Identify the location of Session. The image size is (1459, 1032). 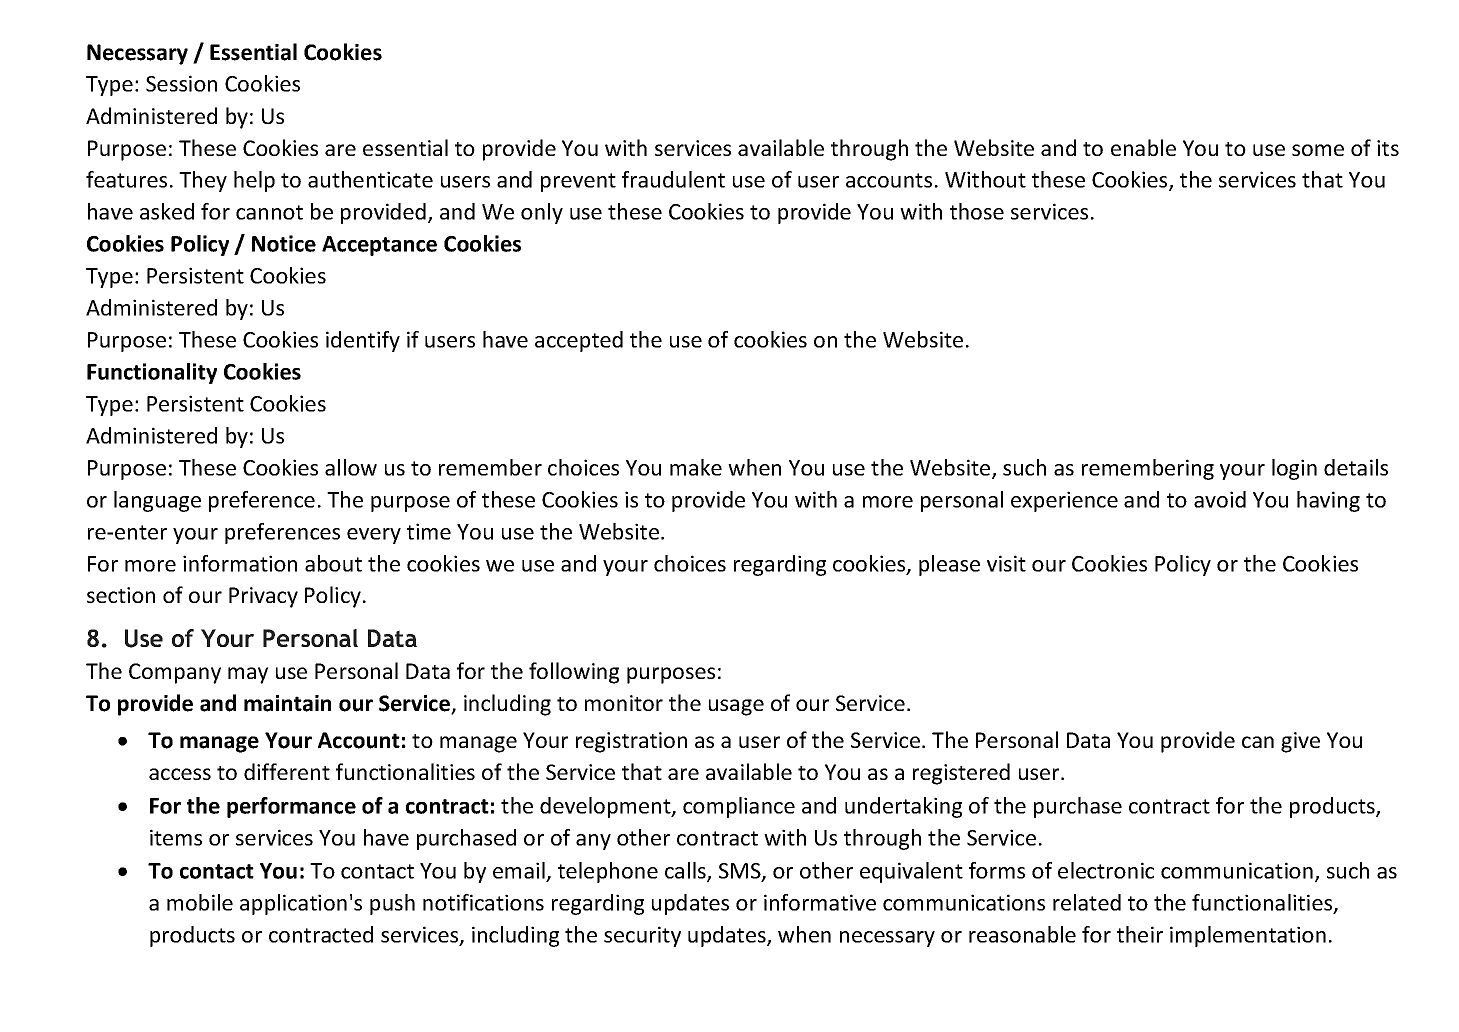
(181, 83).
